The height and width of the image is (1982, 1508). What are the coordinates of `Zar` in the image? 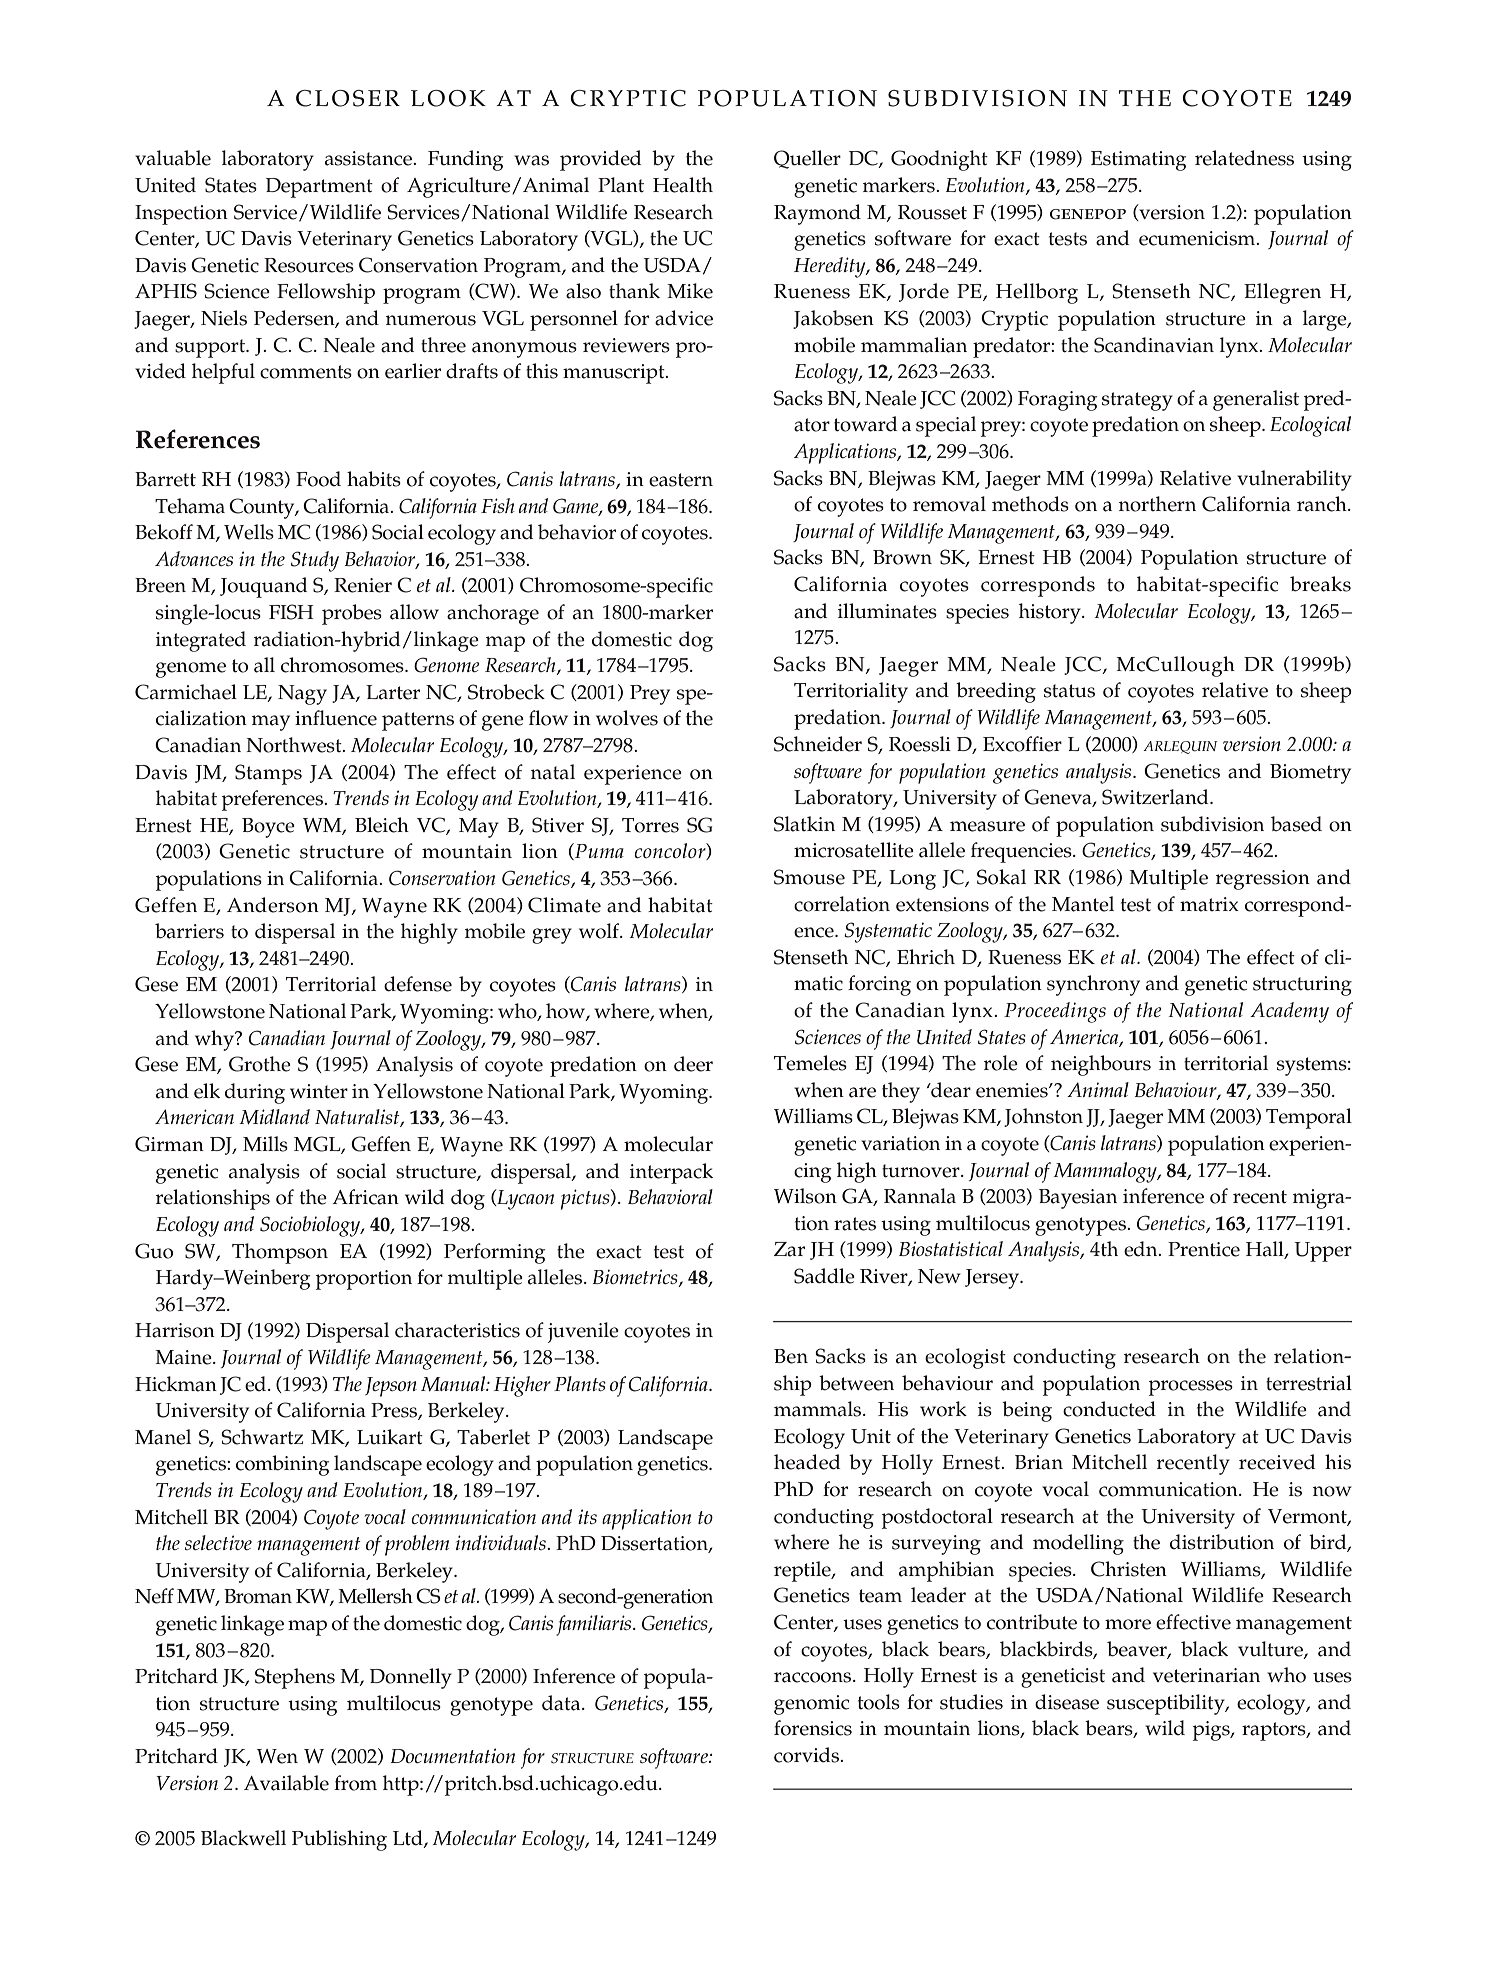 It's located at (789, 1249).
